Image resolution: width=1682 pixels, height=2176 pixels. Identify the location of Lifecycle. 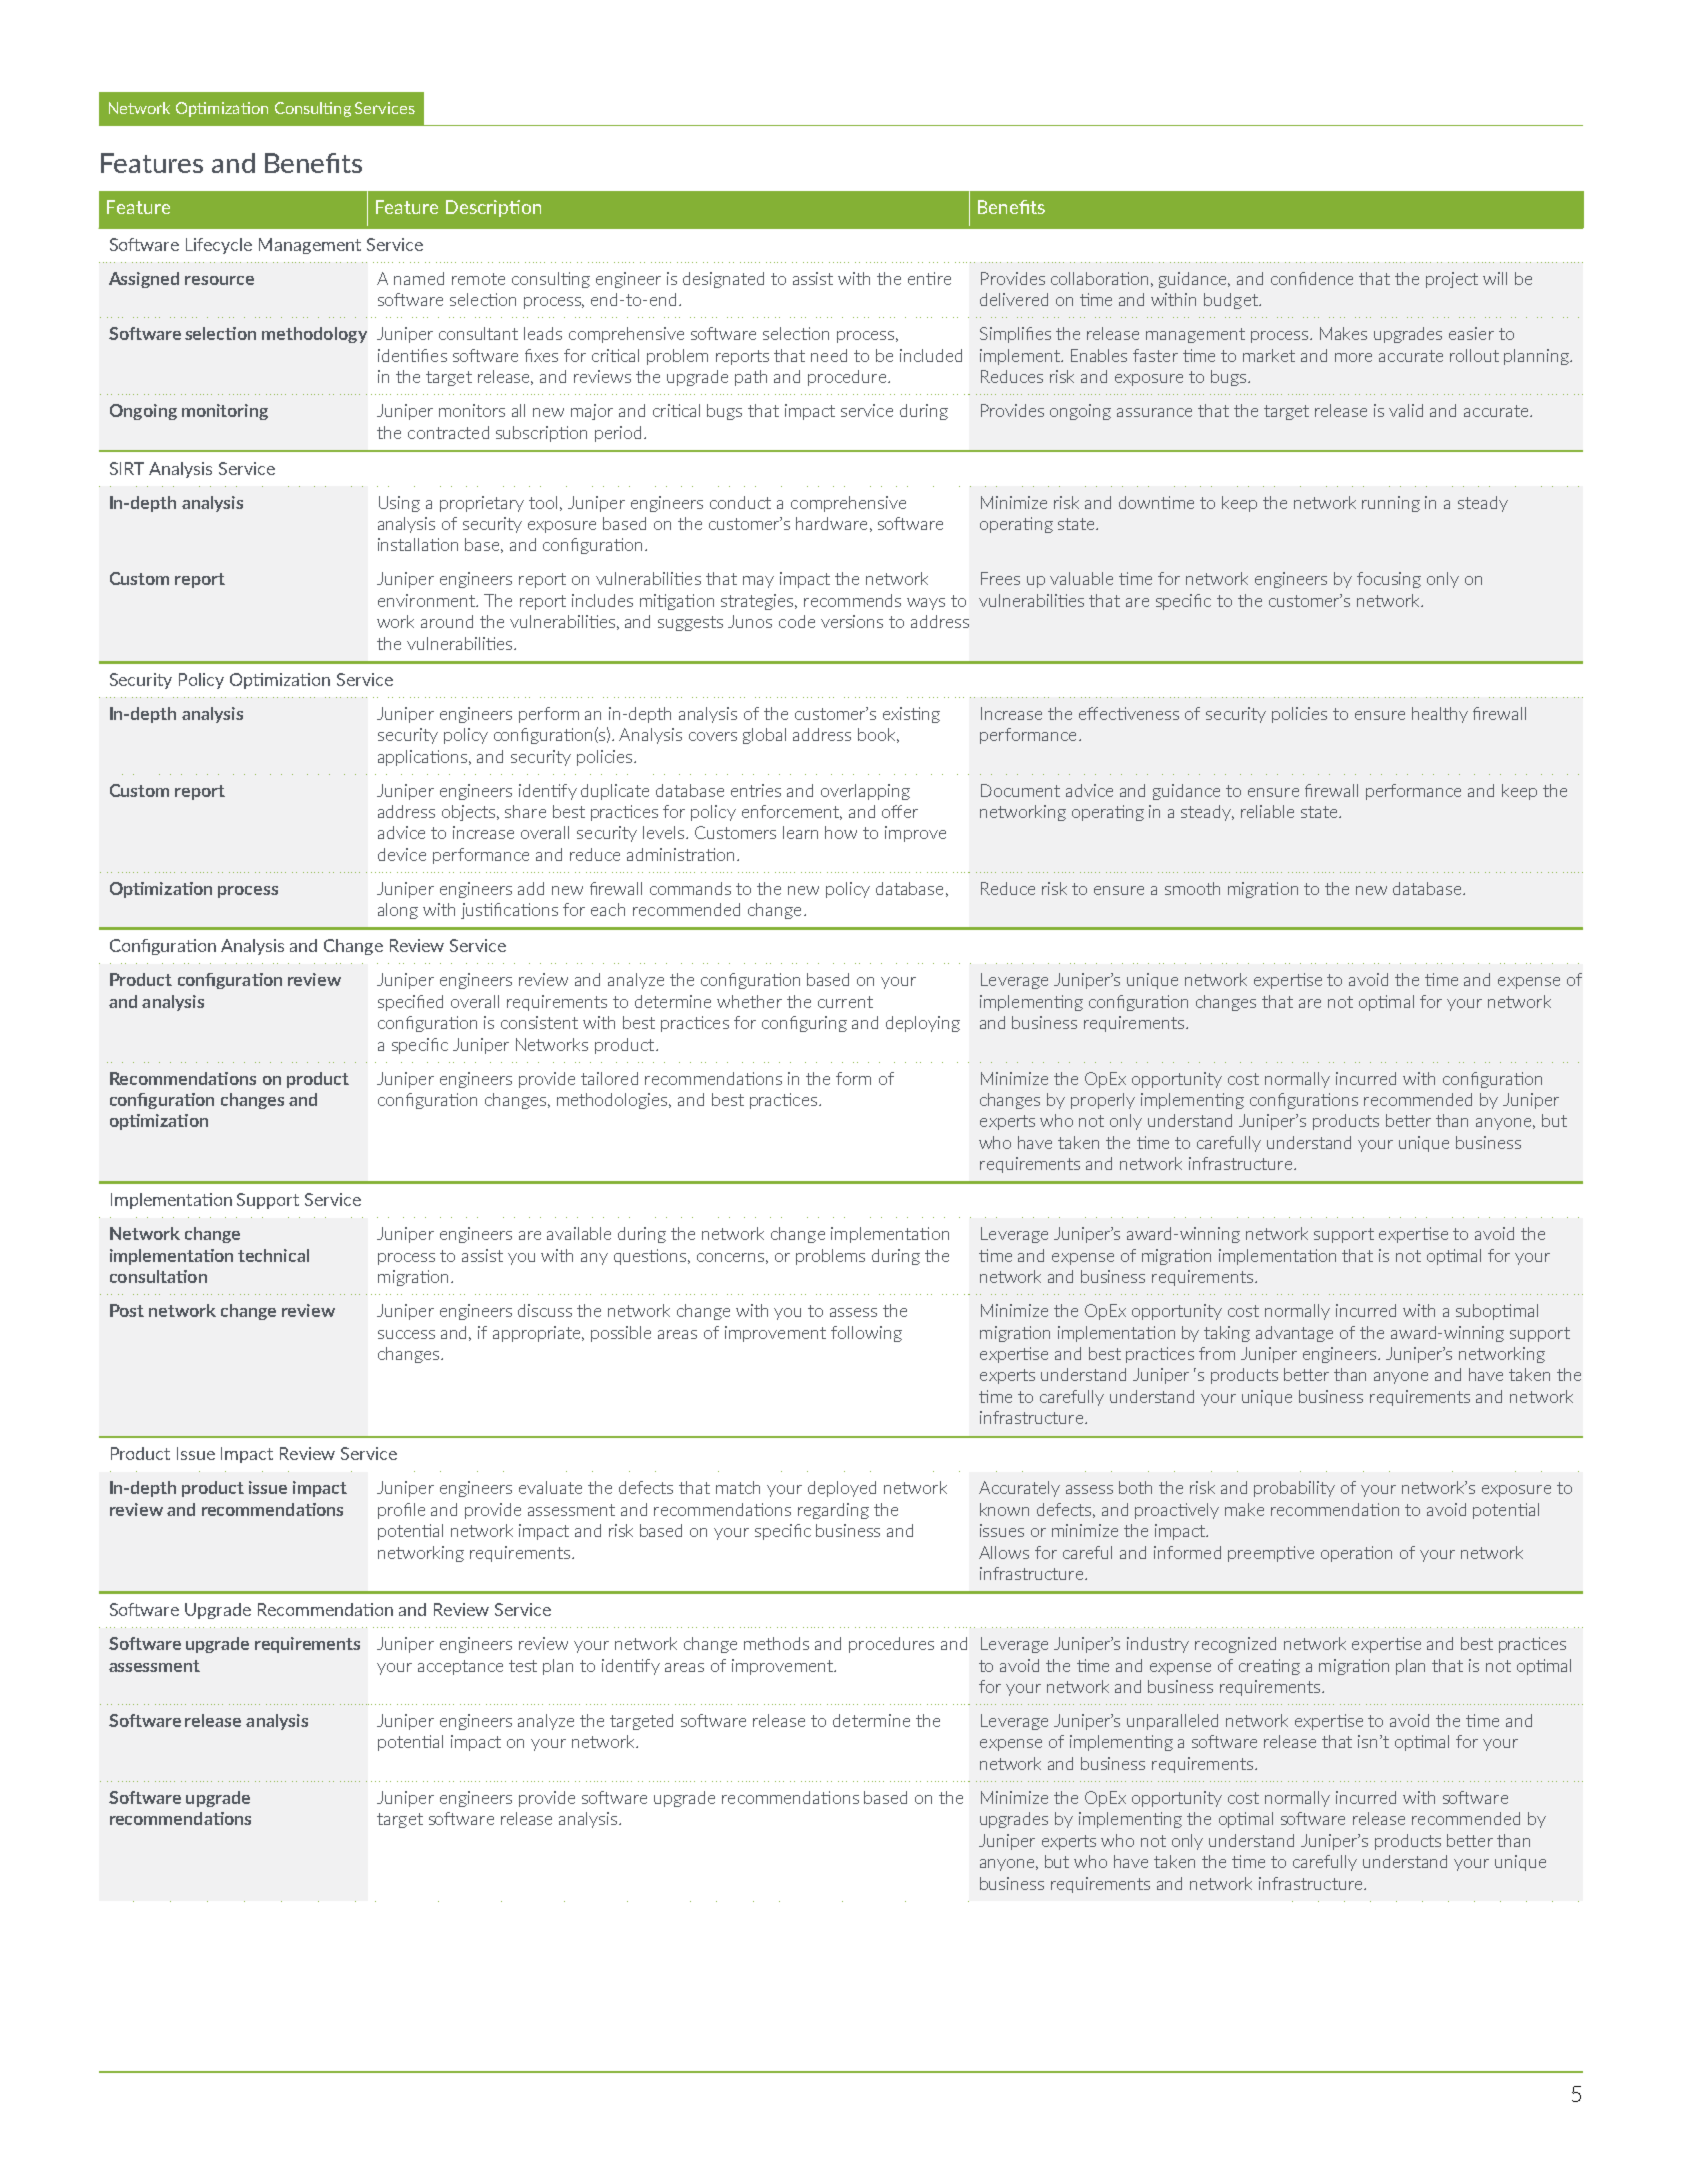
(219, 246).
